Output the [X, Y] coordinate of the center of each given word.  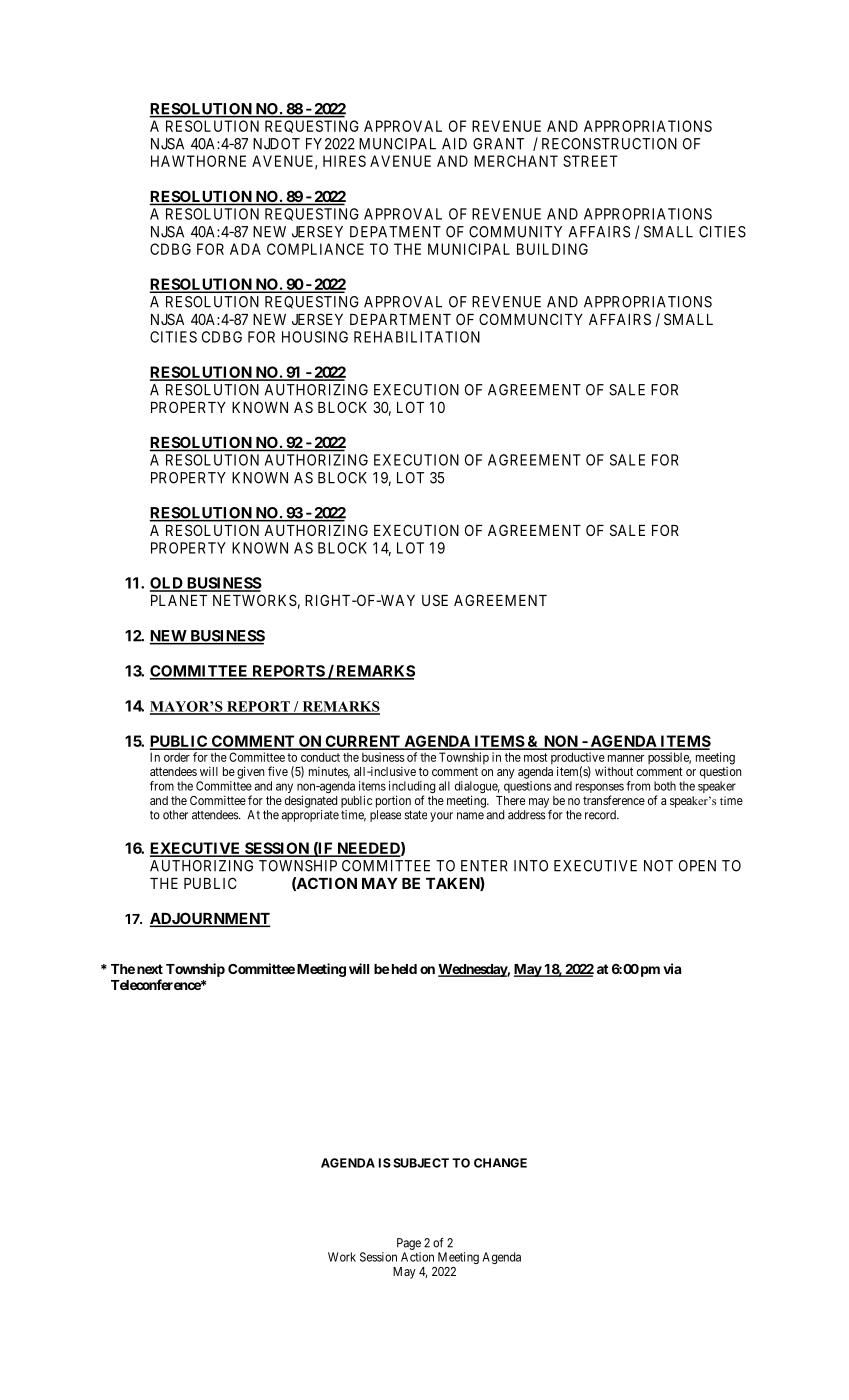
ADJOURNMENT [210, 919]
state [416, 815]
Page [409, 1244]
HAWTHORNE [198, 161]
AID [454, 144]
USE [435, 600]
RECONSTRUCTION [609, 144]
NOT [658, 866]
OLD [167, 584]
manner [626, 758]
